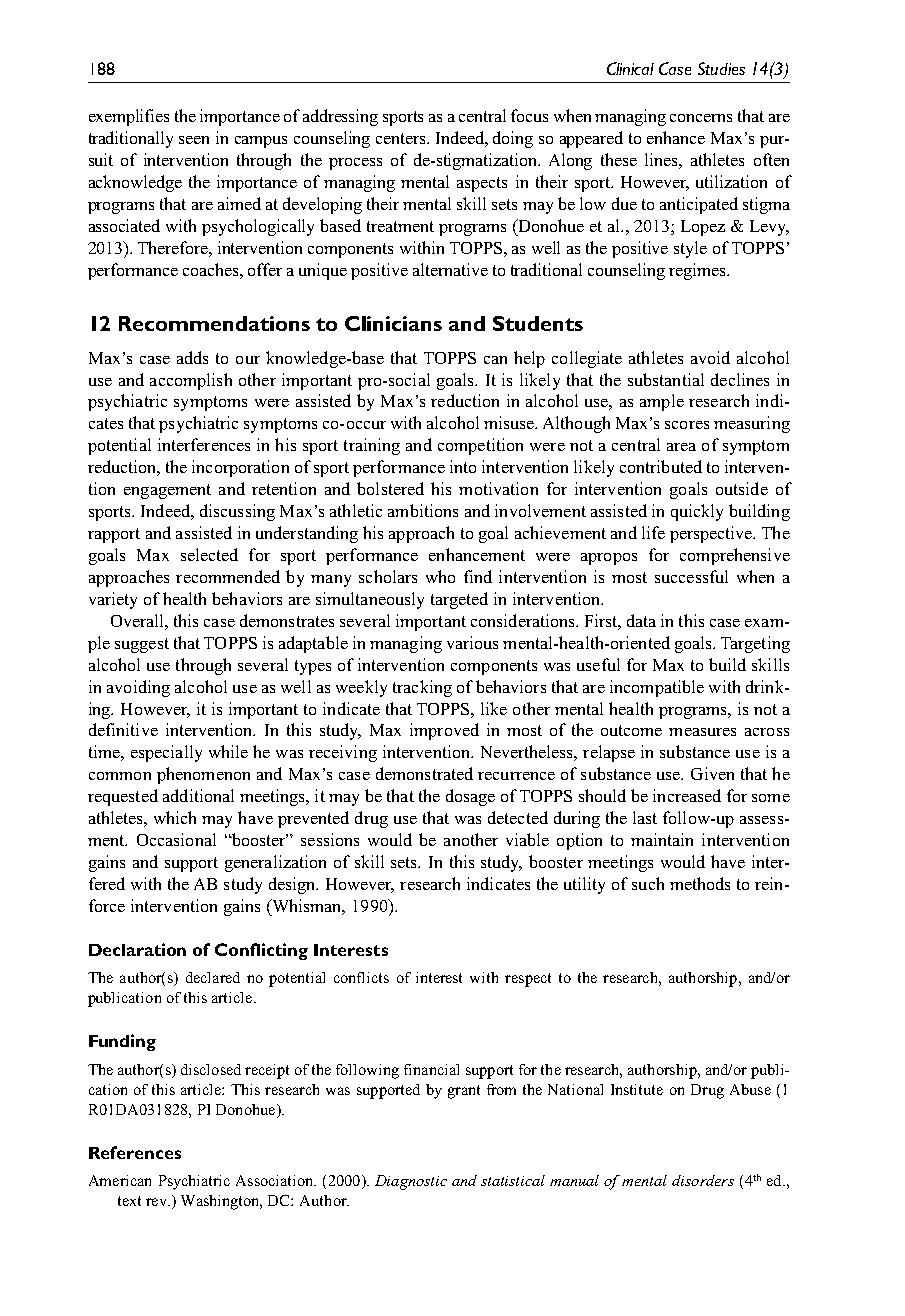 The image size is (905, 1316). I want to click on area, so click(681, 447).
